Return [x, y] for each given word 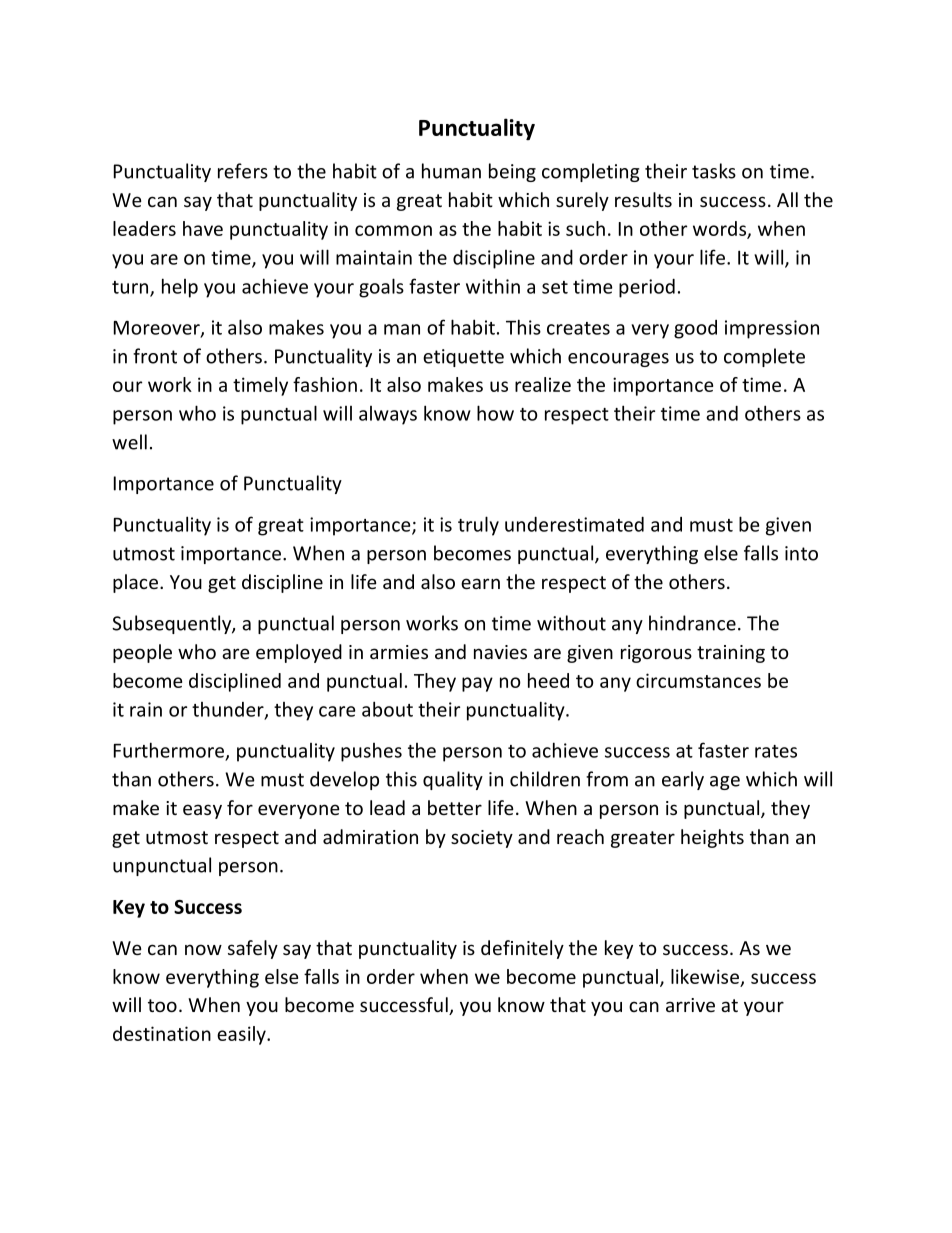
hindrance [692, 623]
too [162, 1005]
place [135, 583]
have [203, 228]
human [451, 171]
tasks [714, 171]
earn [480, 583]
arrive [690, 1005]
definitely [522, 949]
